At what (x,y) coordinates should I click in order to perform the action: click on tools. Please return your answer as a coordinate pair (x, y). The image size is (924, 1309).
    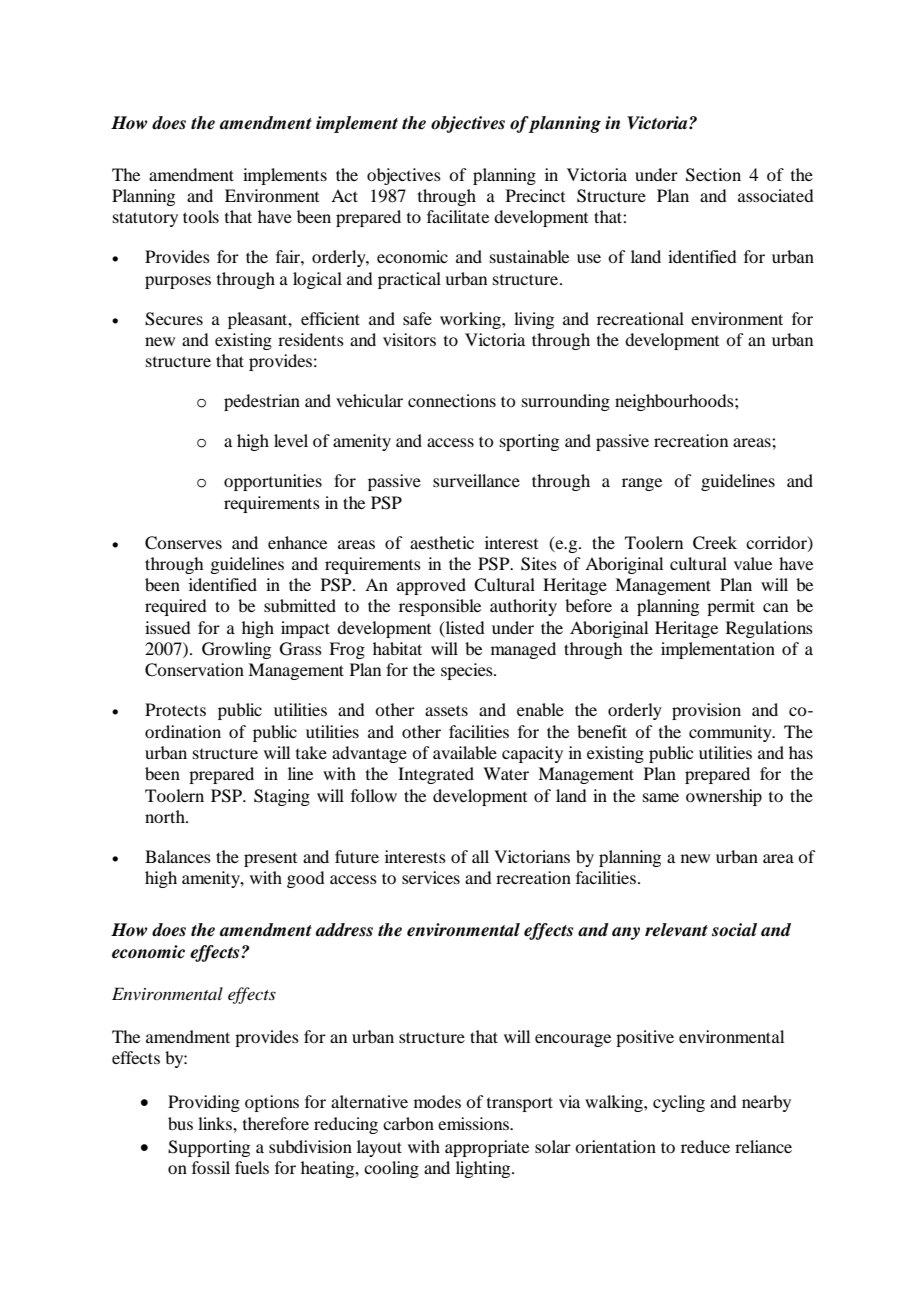
    Looking at the image, I should click on (201, 216).
